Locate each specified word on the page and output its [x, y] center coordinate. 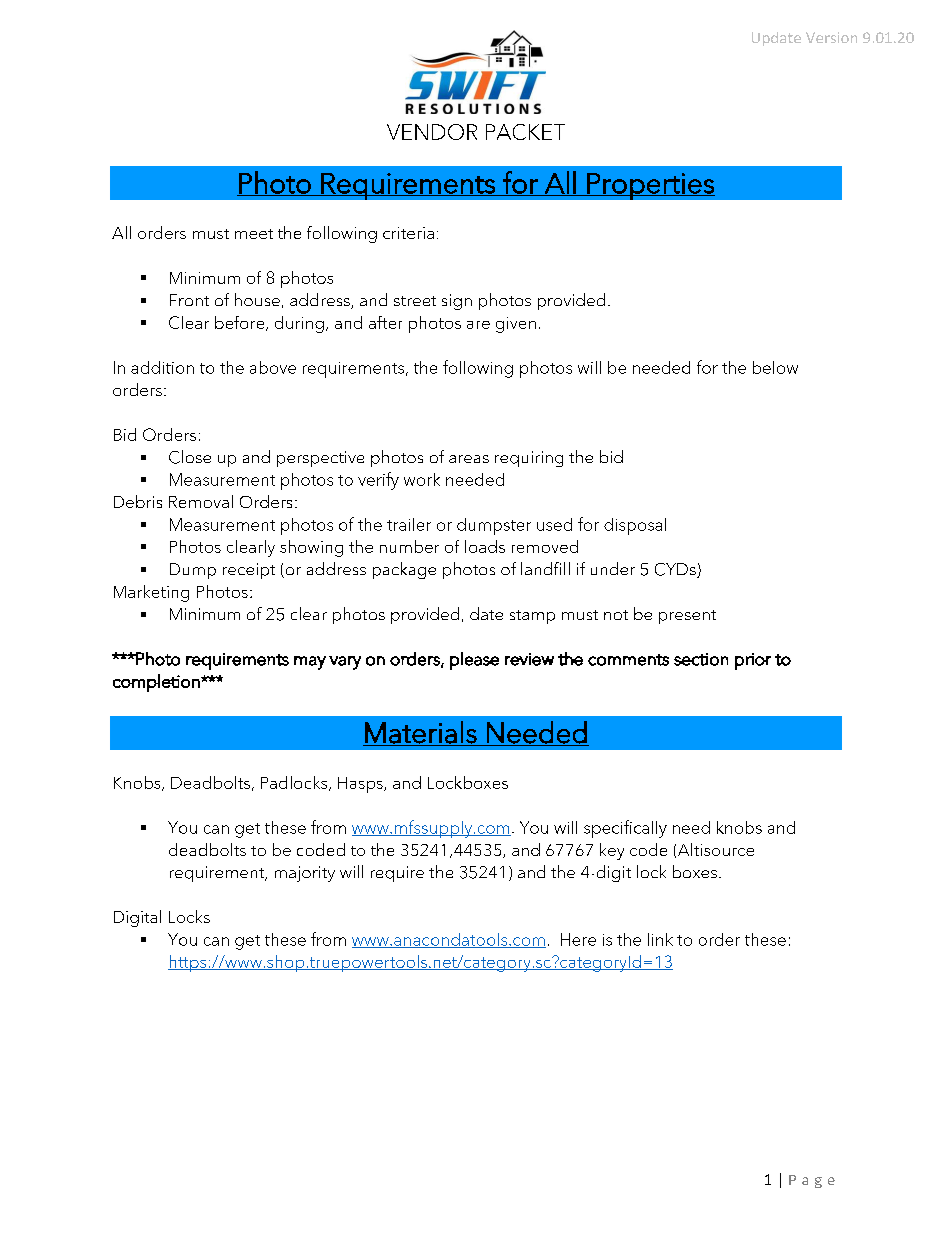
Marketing [151, 593]
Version [831, 37]
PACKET [525, 132]
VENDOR [432, 132]
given [516, 325]
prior [753, 661]
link [660, 939]
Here [578, 939]
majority [305, 874]
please [474, 661]
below [775, 367]
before [241, 323]
